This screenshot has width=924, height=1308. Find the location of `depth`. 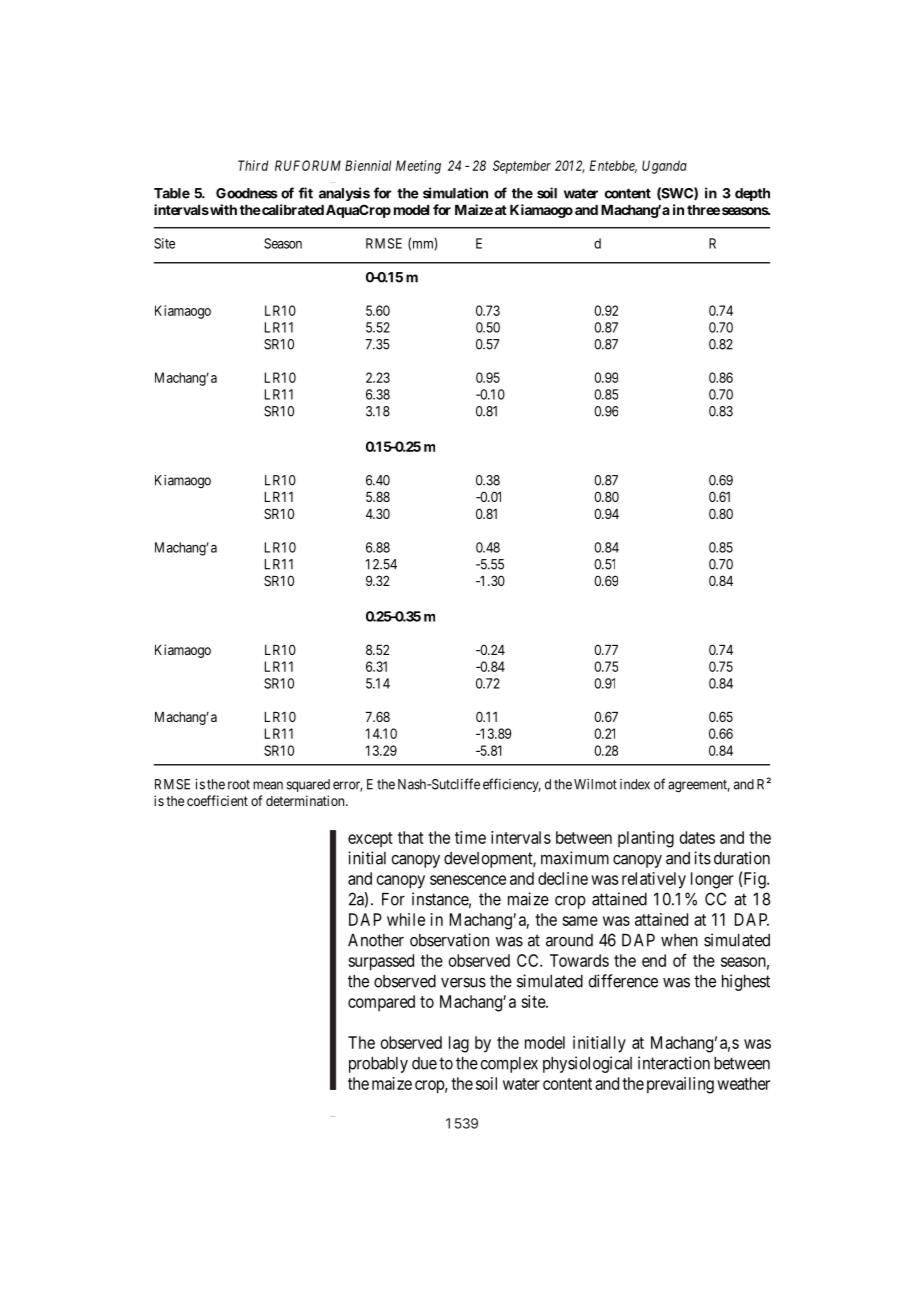

depth is located at coordinates (752, 194).
